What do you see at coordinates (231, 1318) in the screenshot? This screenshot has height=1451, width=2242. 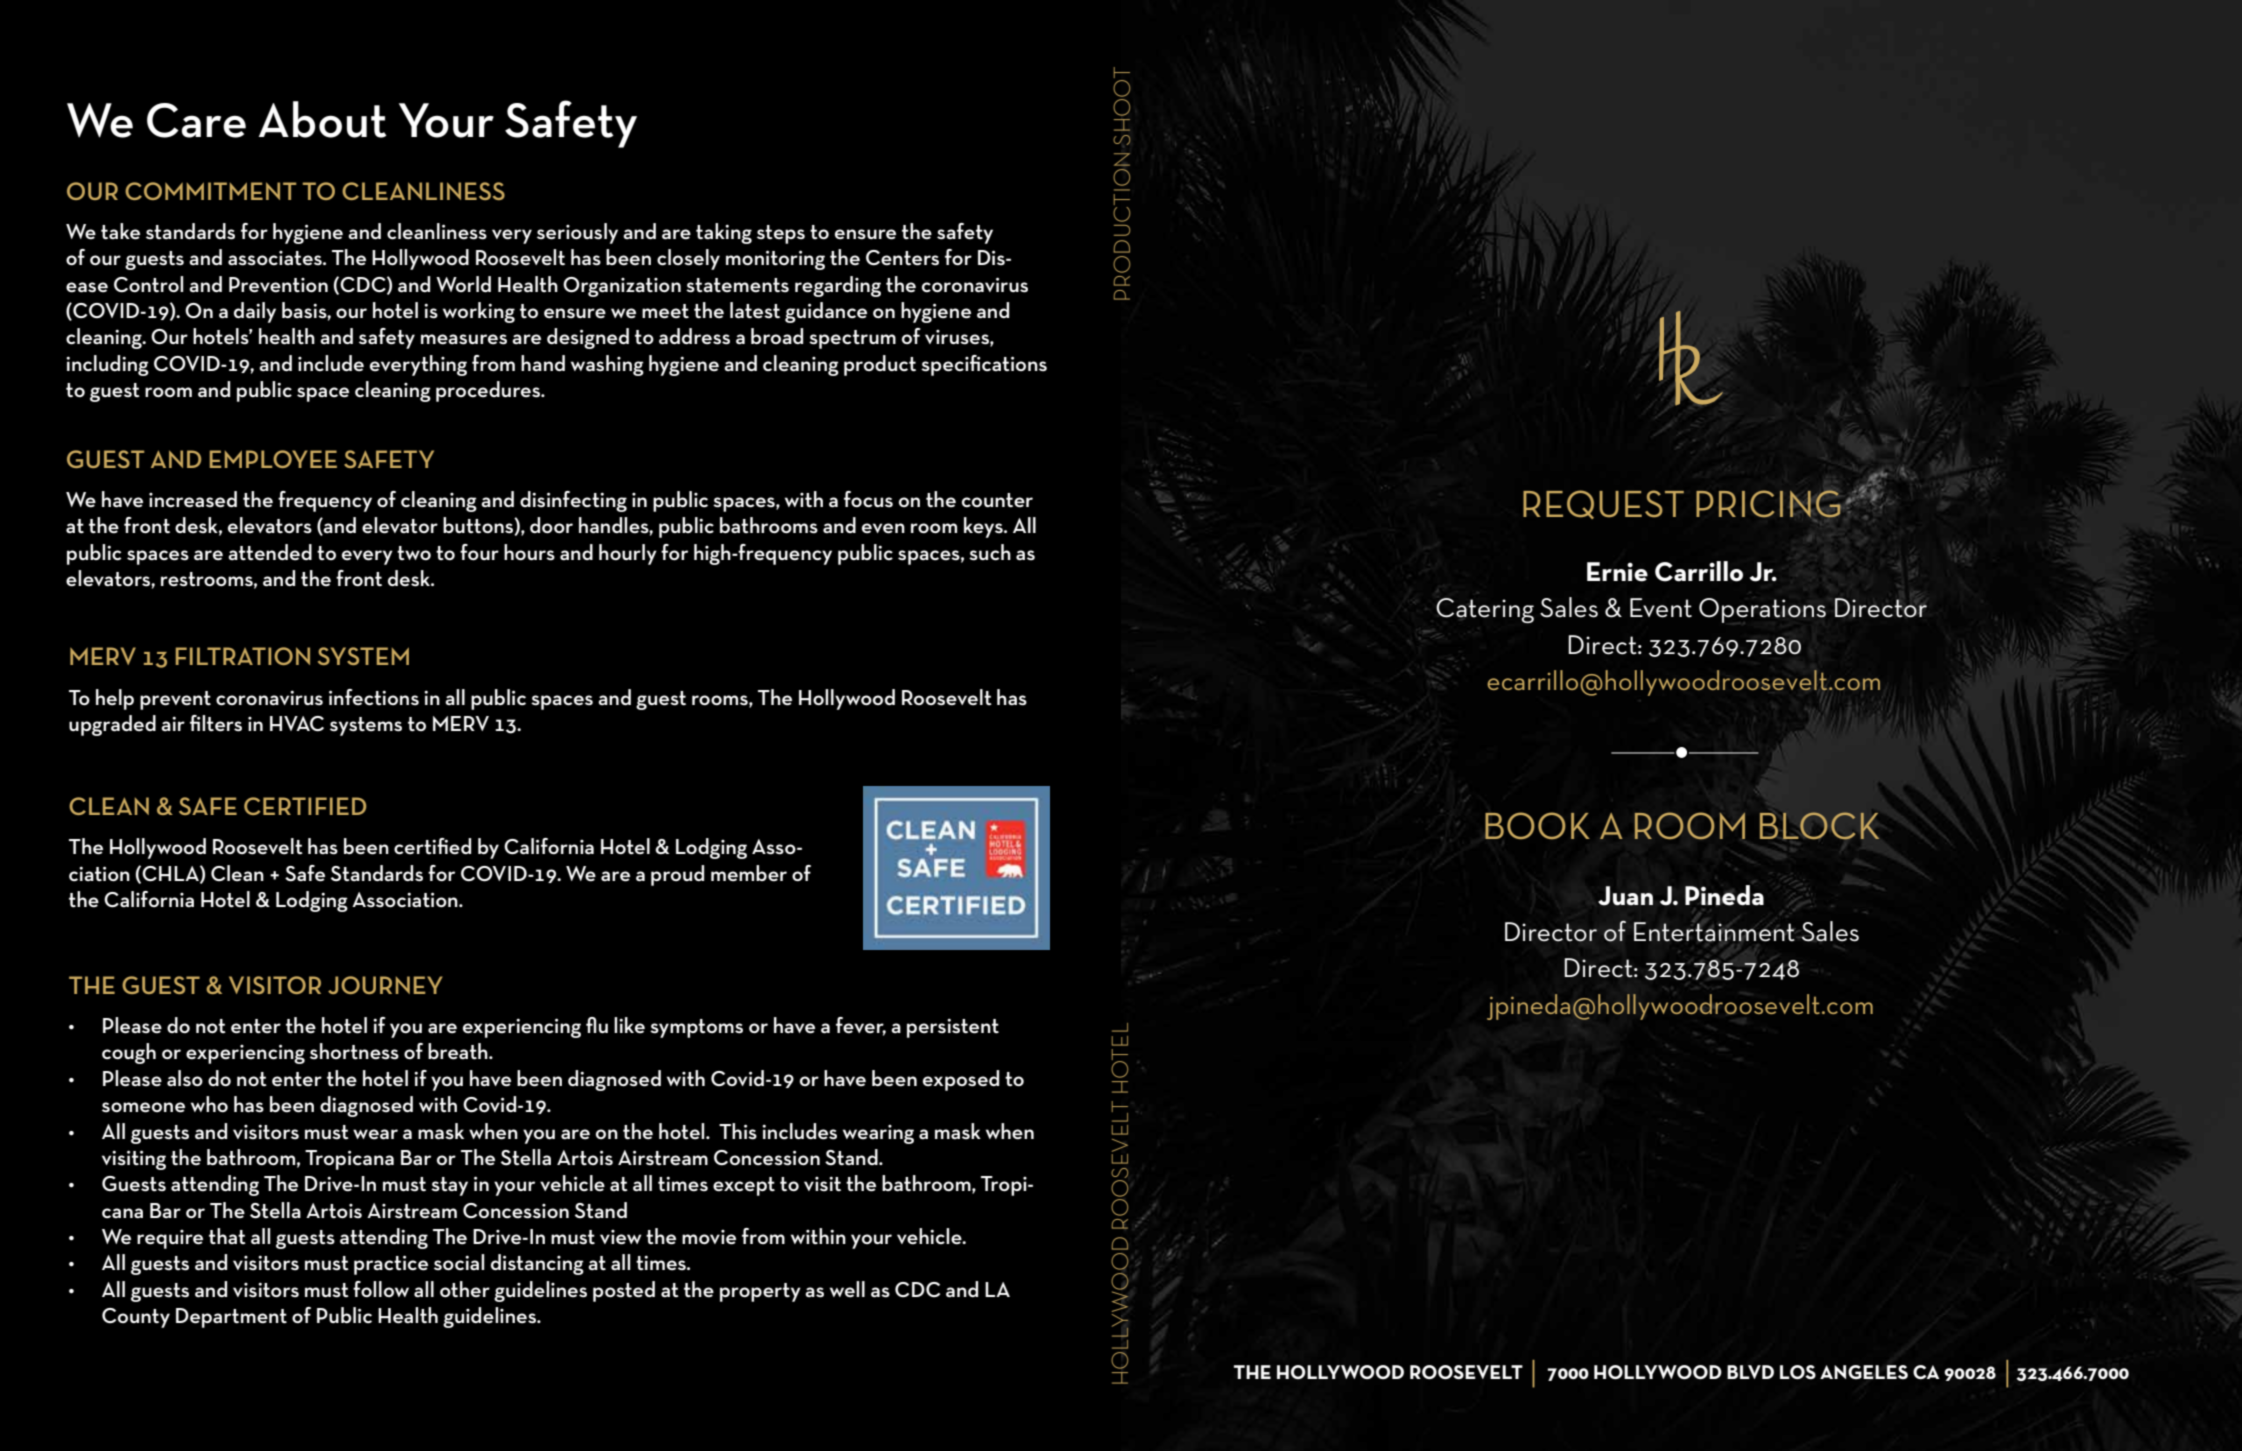 I see `Department` at bounding box center [231, 1318].
